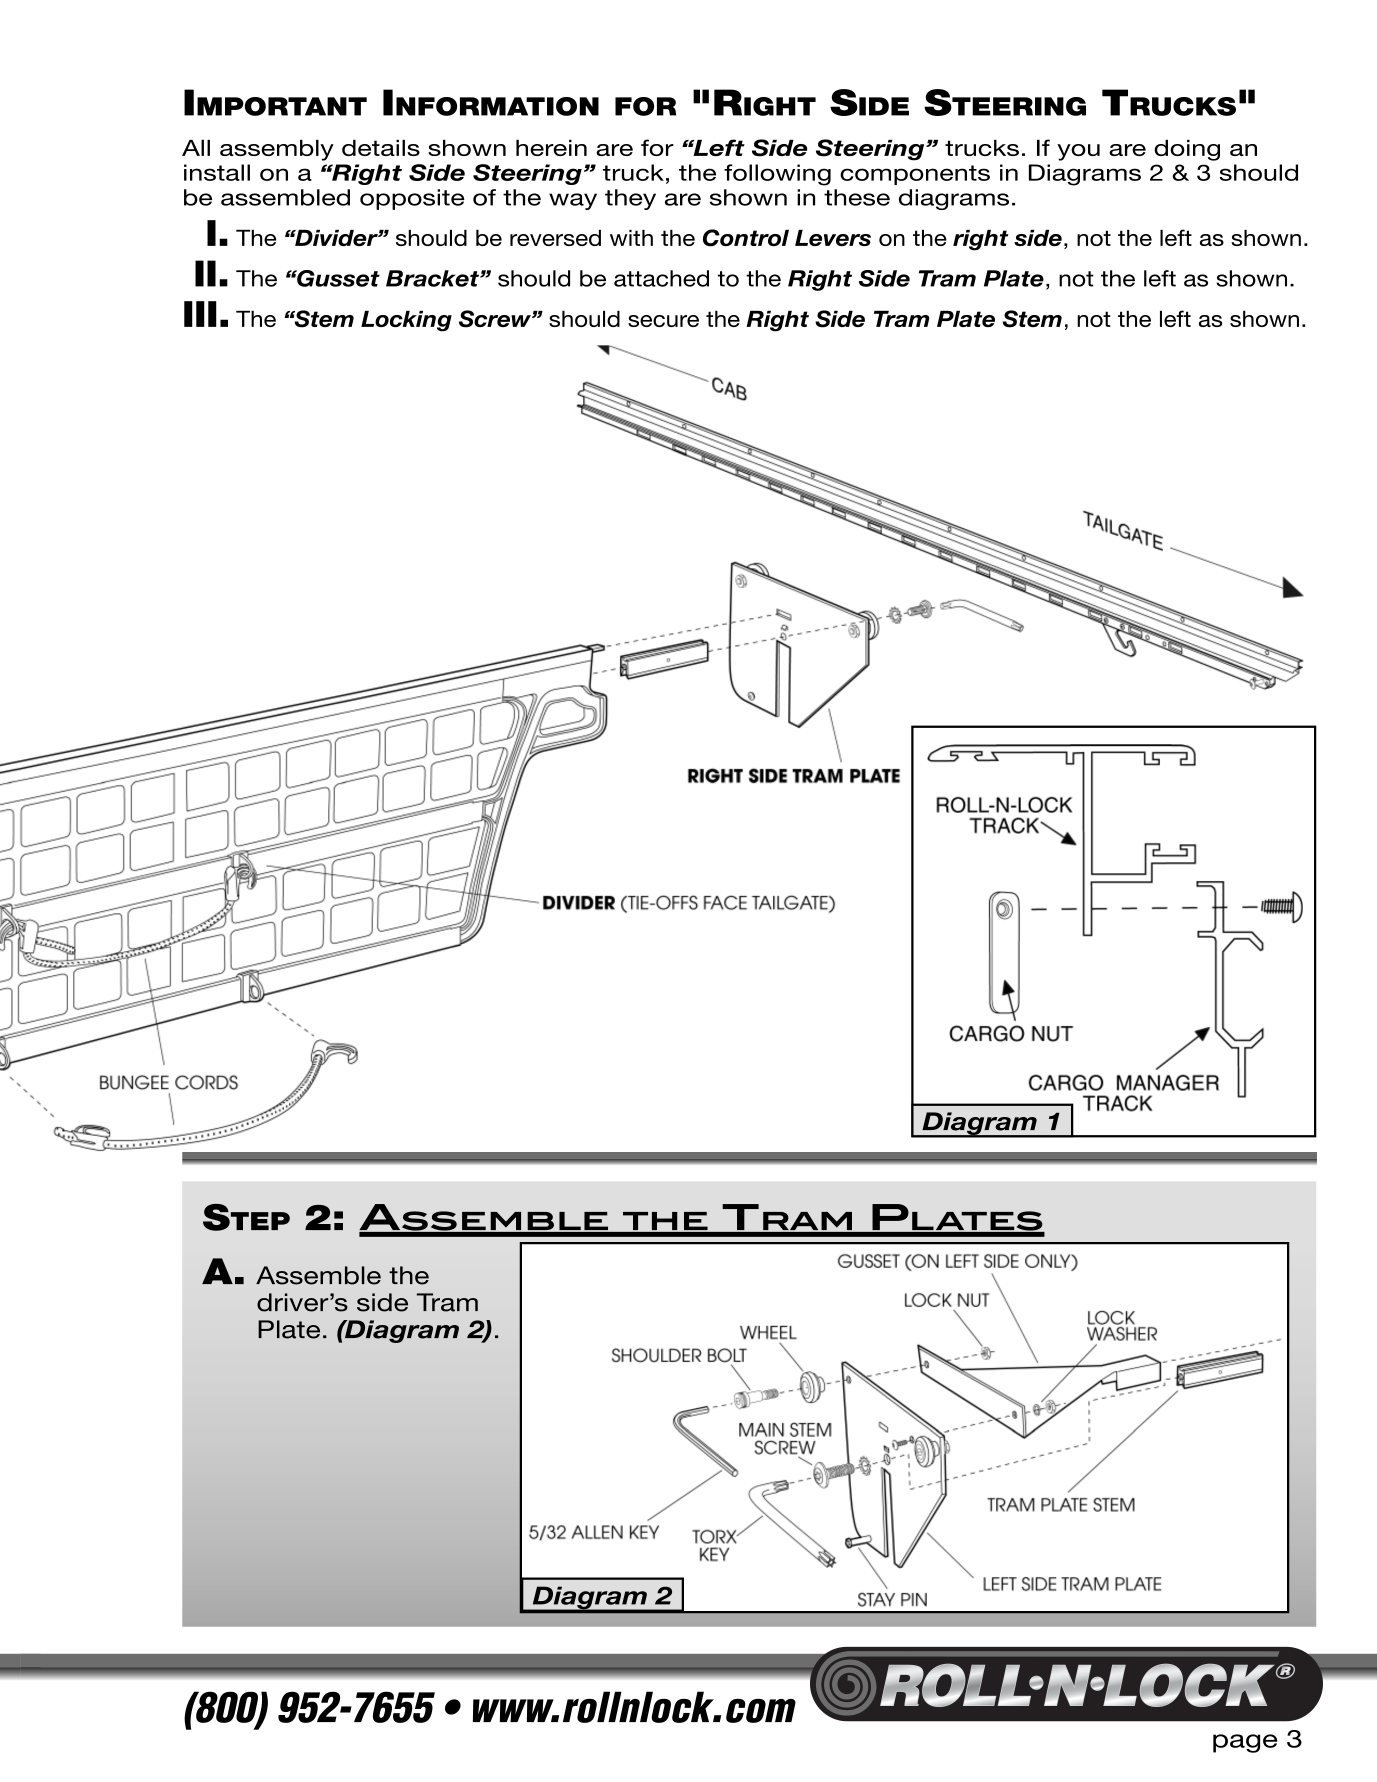 The height and width of the page is (1782, 1377). I want to click on secure, so click(663, 321).
